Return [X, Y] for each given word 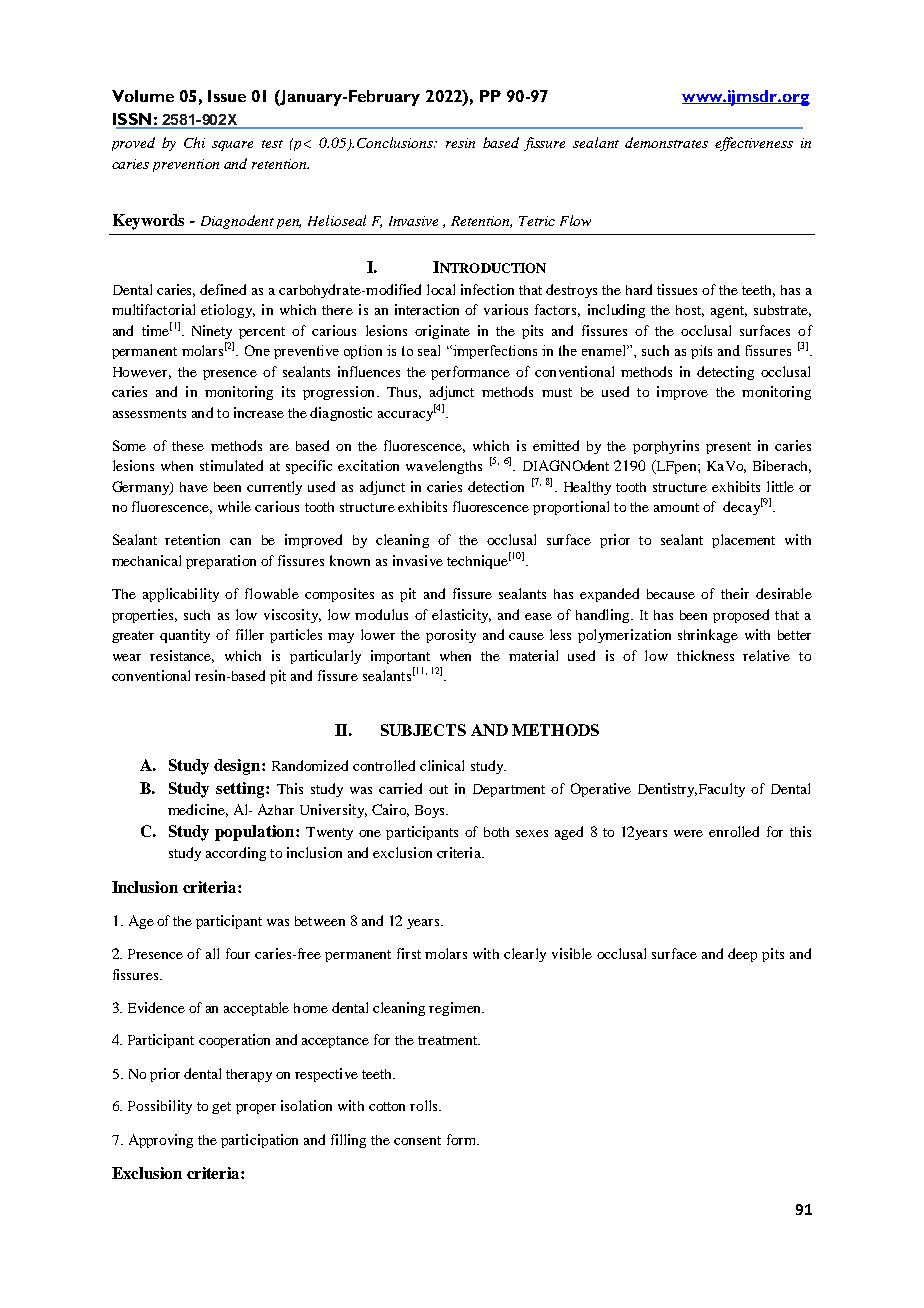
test [272, 144]
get [221, 1108]
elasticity [461, 616]
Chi [194, 142]
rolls [425, 1105]
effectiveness [754, 144]
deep [742, 955]
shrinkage [708, 636]
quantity [185, 636]
